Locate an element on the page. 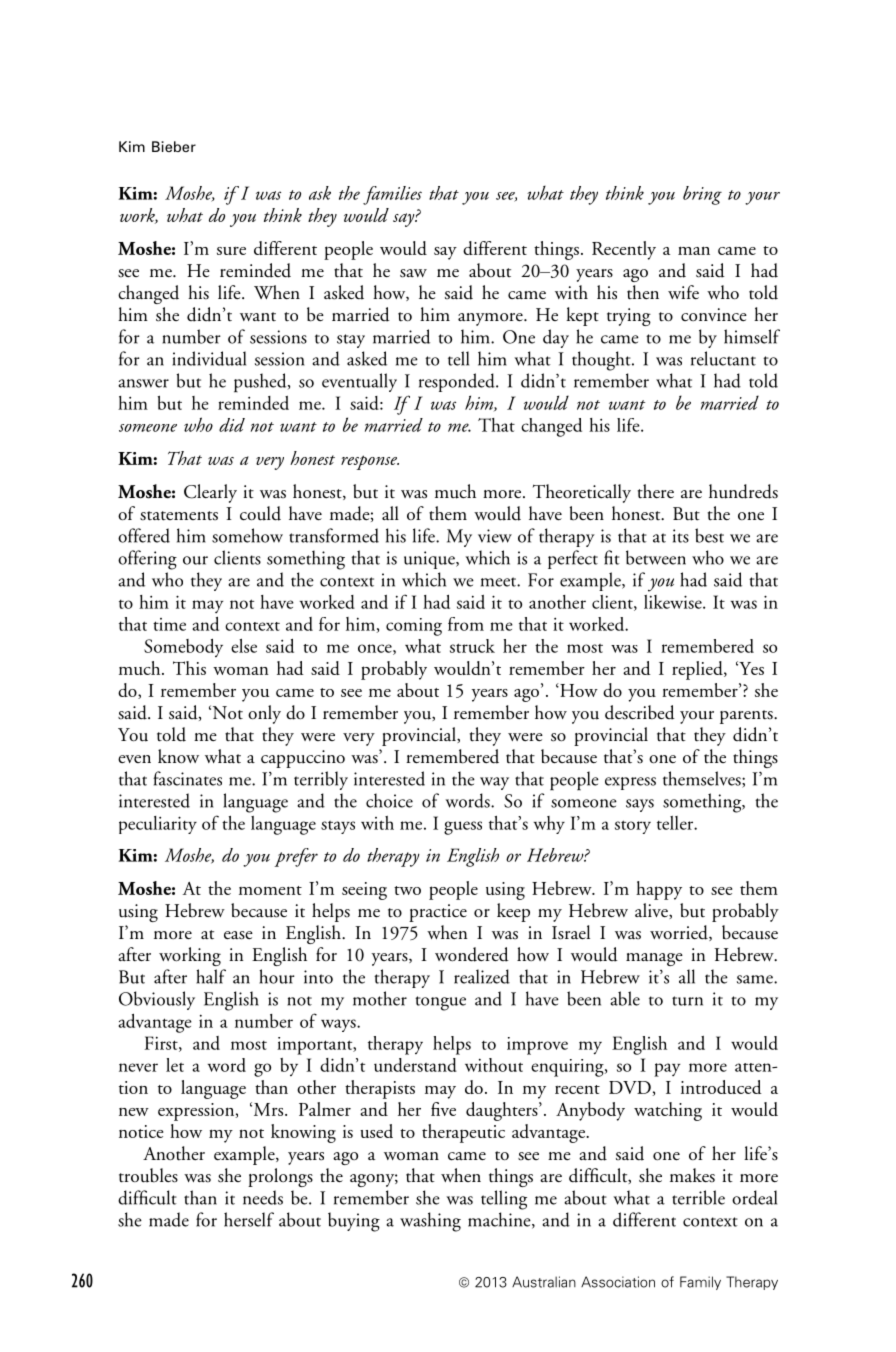 Image resolution: width=896 pixels, height=1352 pixels. families is located at coordinates (392, 195).
